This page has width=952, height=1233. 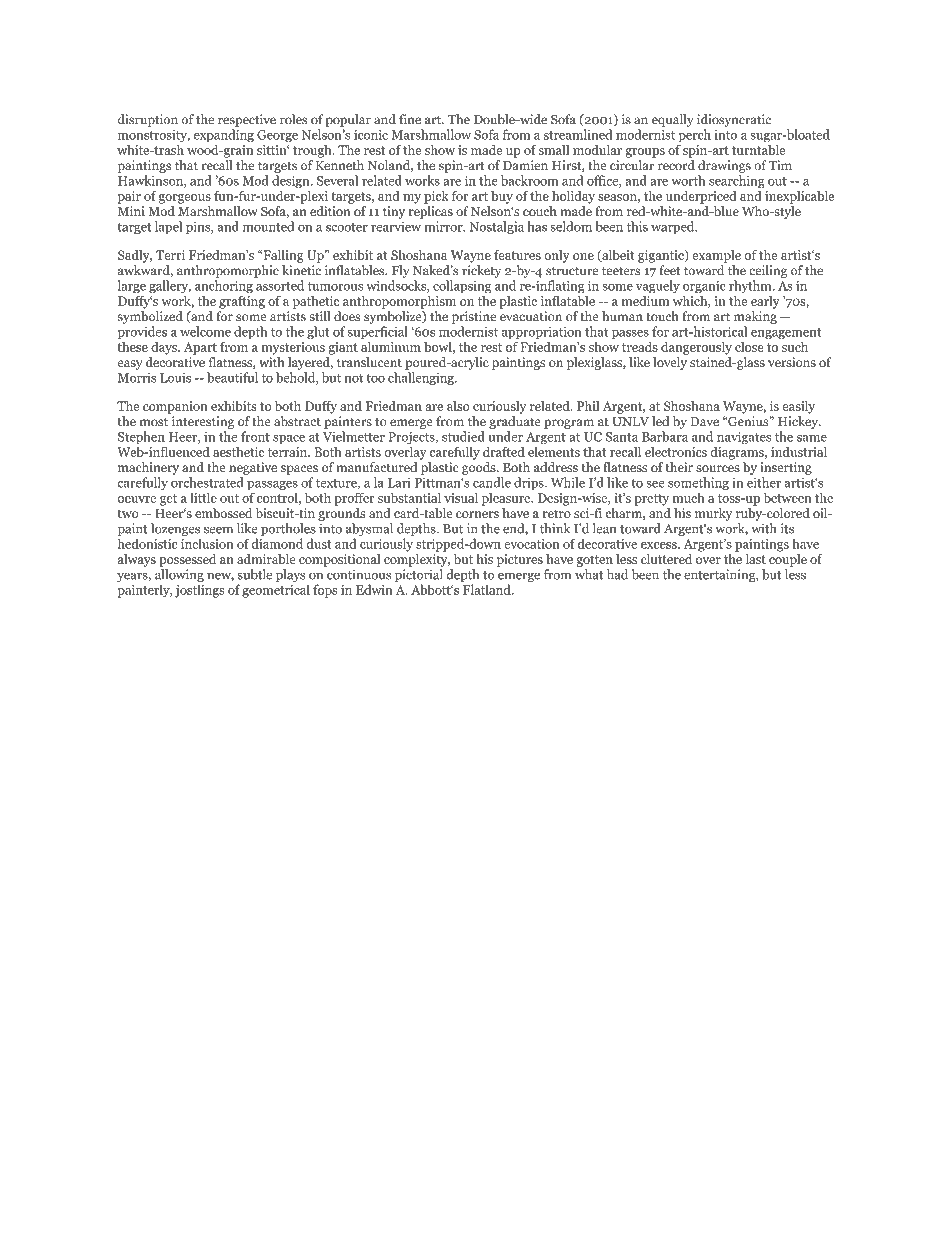 I want to click on warped, so click(x=674, y=227).
